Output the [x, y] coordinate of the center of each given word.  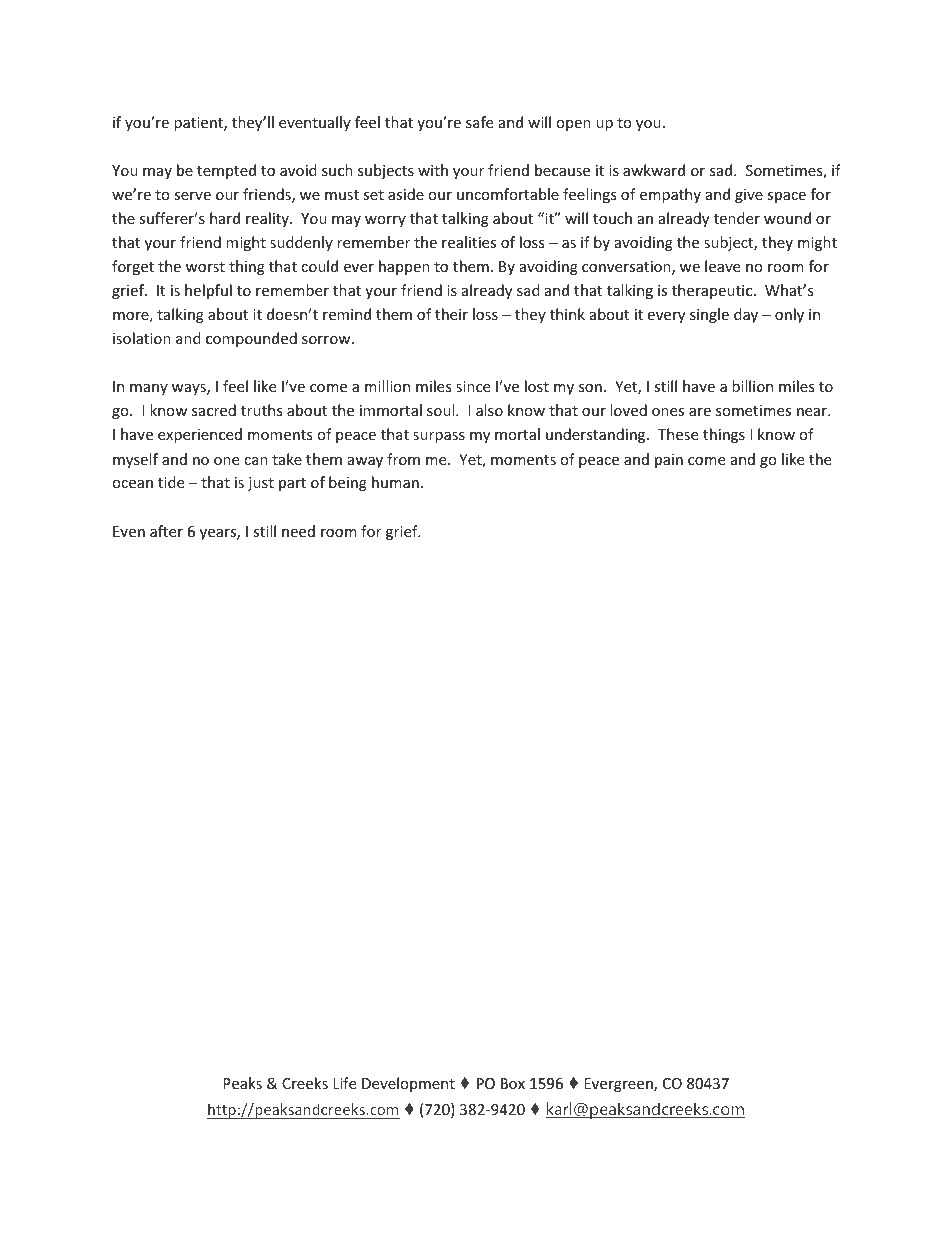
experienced [200, 435]
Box [513, 1083]
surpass [439, 437]
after [166, 531]
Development [408, 1084]
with [433, 170]
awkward [654, 170]
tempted [226, 171]
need [298, 531]
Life [344, 1083]
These [678, 434]
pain [669, 461]
